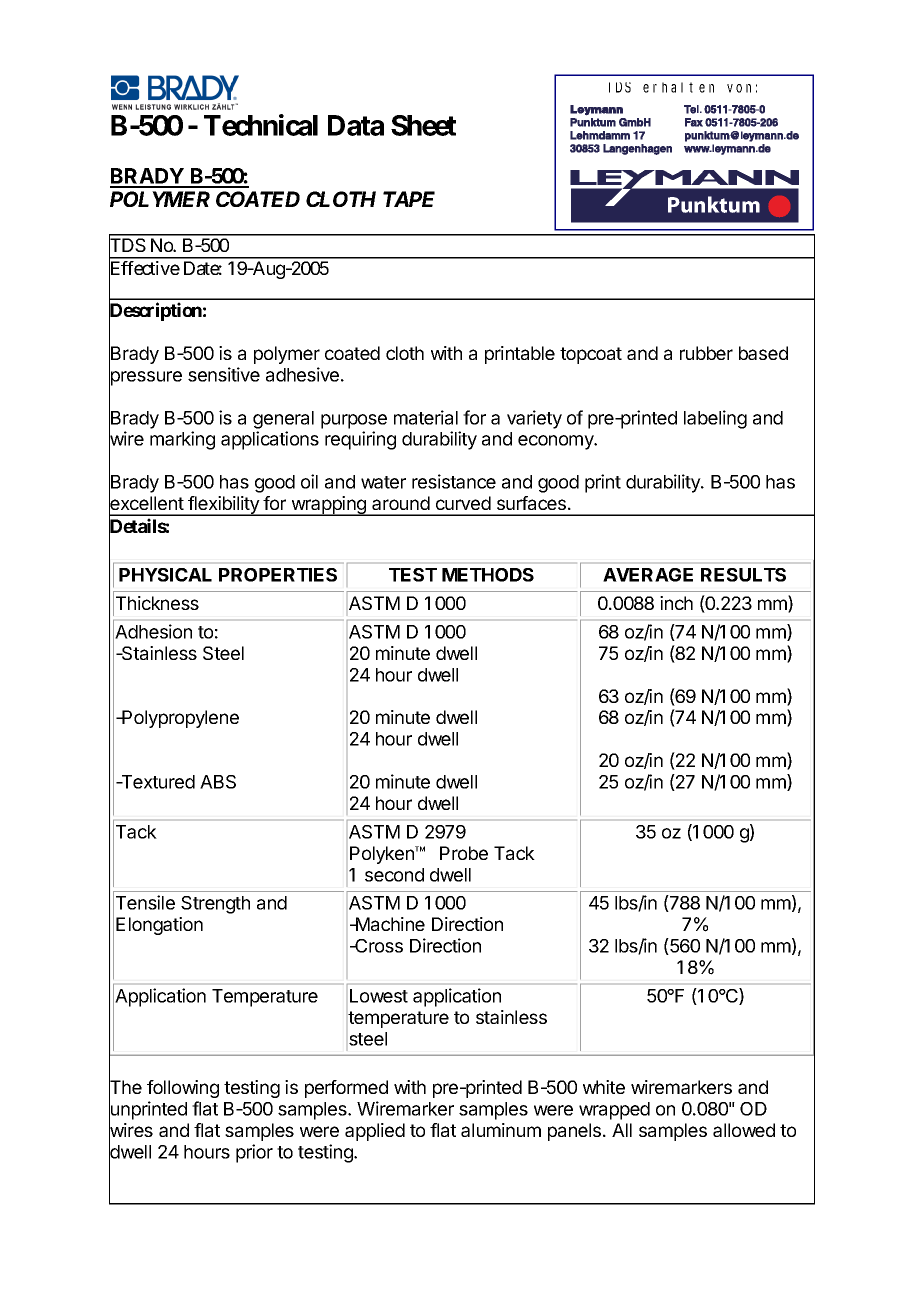 The width and height of the document is (924, 1308). What do you see at coordinates (706, 353) in the document?
I see `rubber` at bounding box center [706, 353].
